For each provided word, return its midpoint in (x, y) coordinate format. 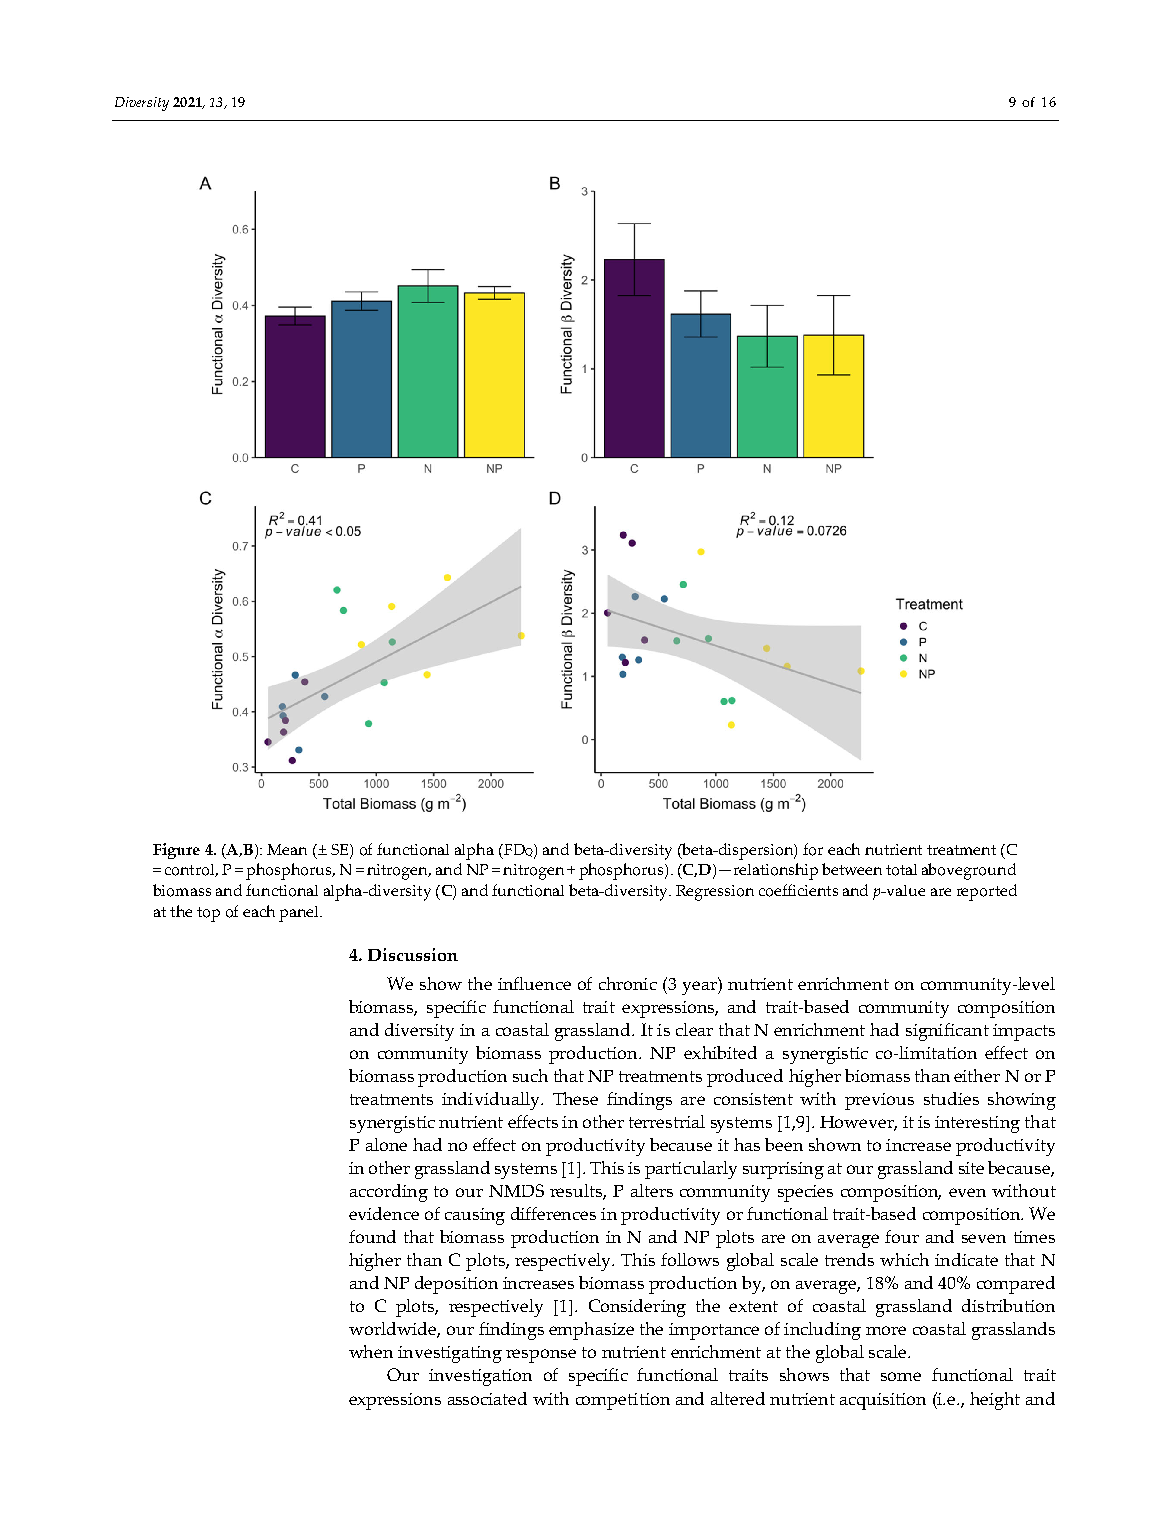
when (371, 1351)
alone (386, 1144)
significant (947, 1032)
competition (623, 1401)
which (904, 1259)
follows (690, 1259)
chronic (628, 983)
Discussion (413, 954)
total (901, 870)
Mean (287, 849)
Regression (715, 893)
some (901, 1376)
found (372, 1236)
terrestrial (667, 1121)
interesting (977, 1124)
